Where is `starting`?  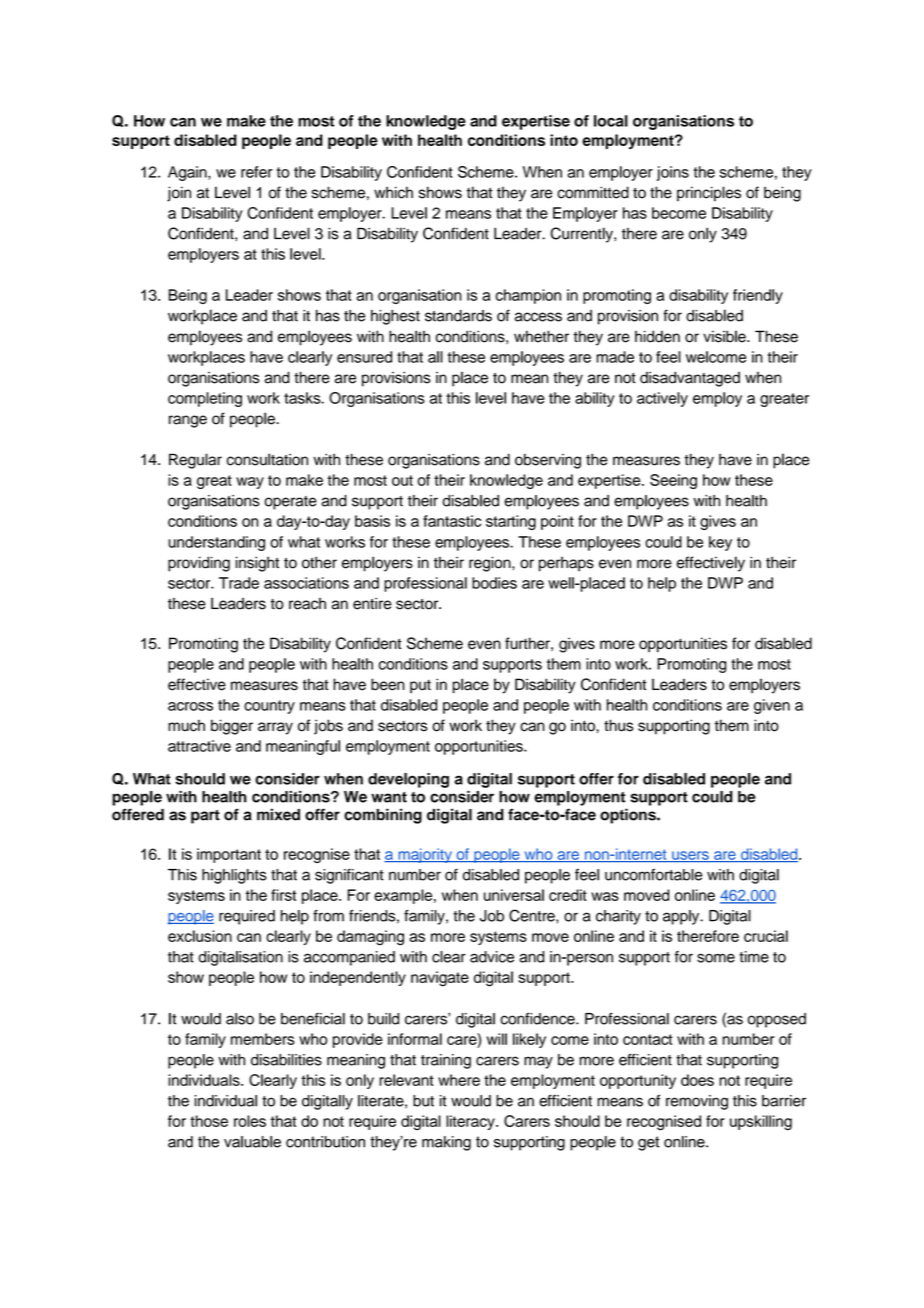
starting is located at coordinates (511, 522).
